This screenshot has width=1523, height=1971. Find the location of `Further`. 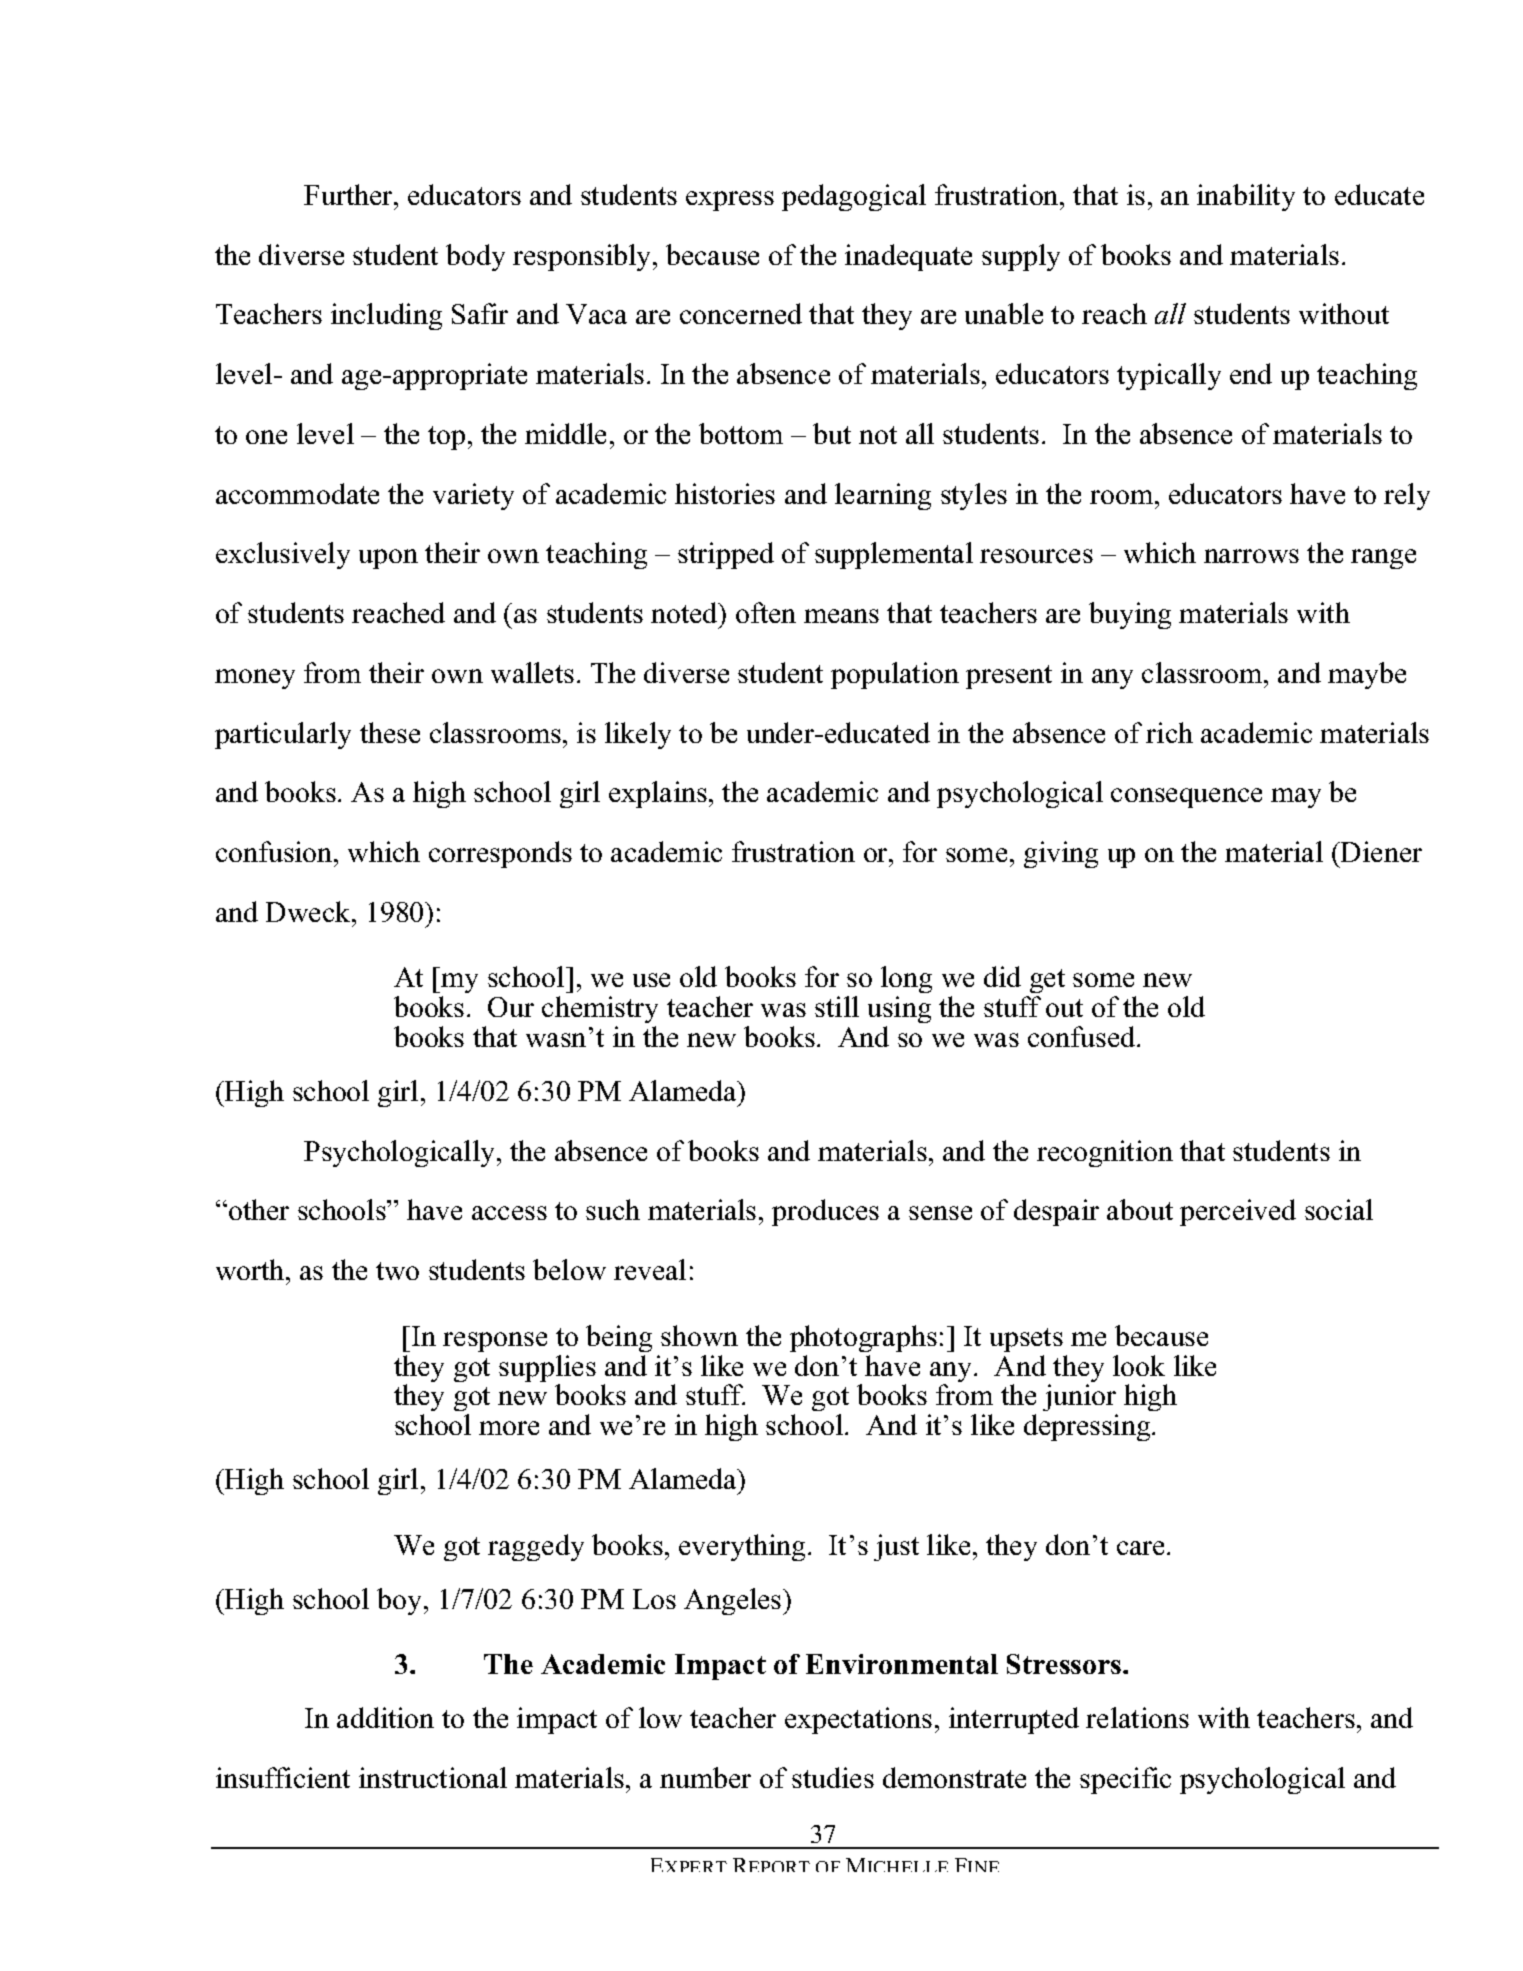

Further is located at coordinates (349, 194).
